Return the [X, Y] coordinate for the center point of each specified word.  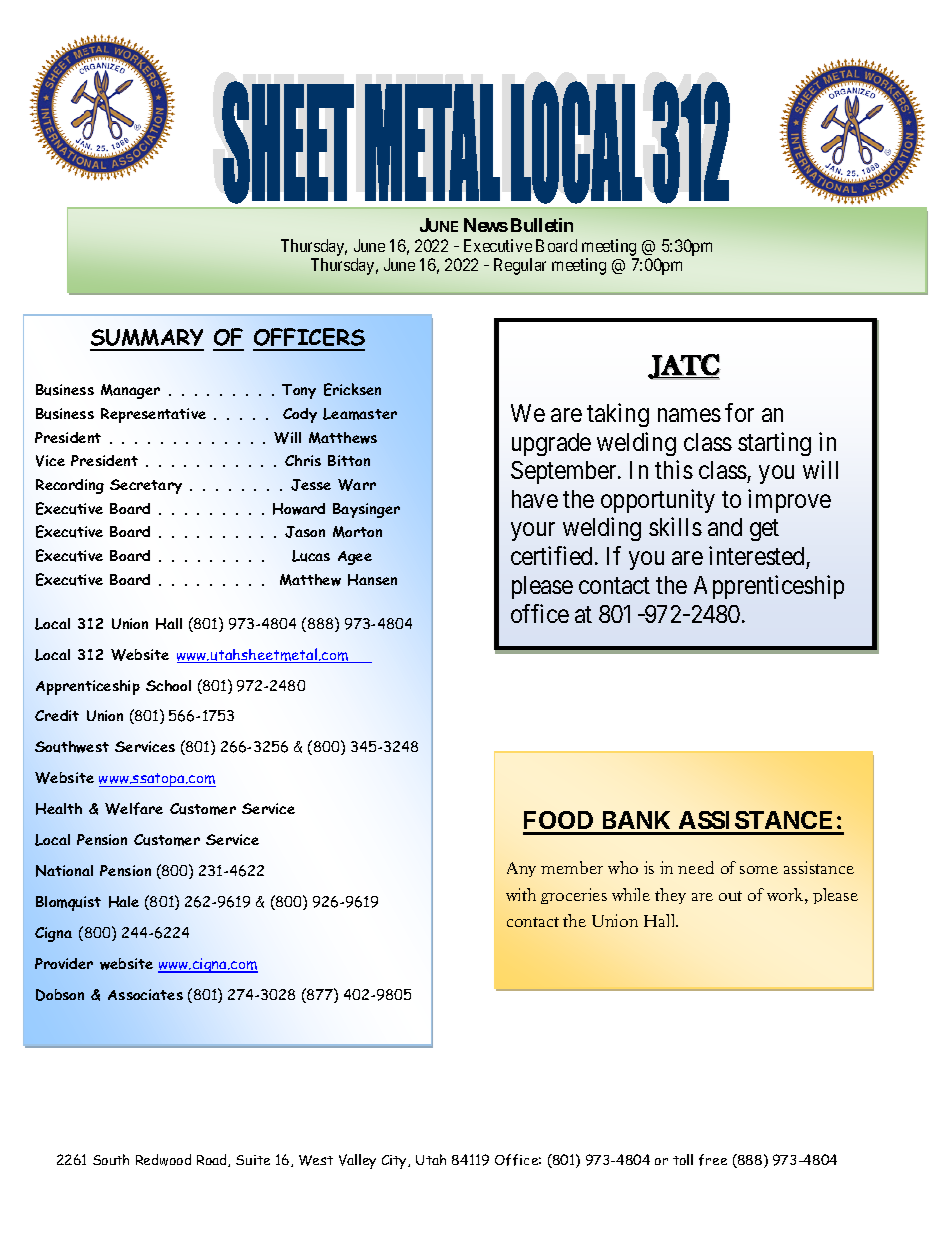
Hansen [372, 580]
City [395, 1162]
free [713, 1160]
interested [756, 555]
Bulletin [542, 225]
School [168, 685]
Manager [130, 391]
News [486, 225]
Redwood [163, 1160]
